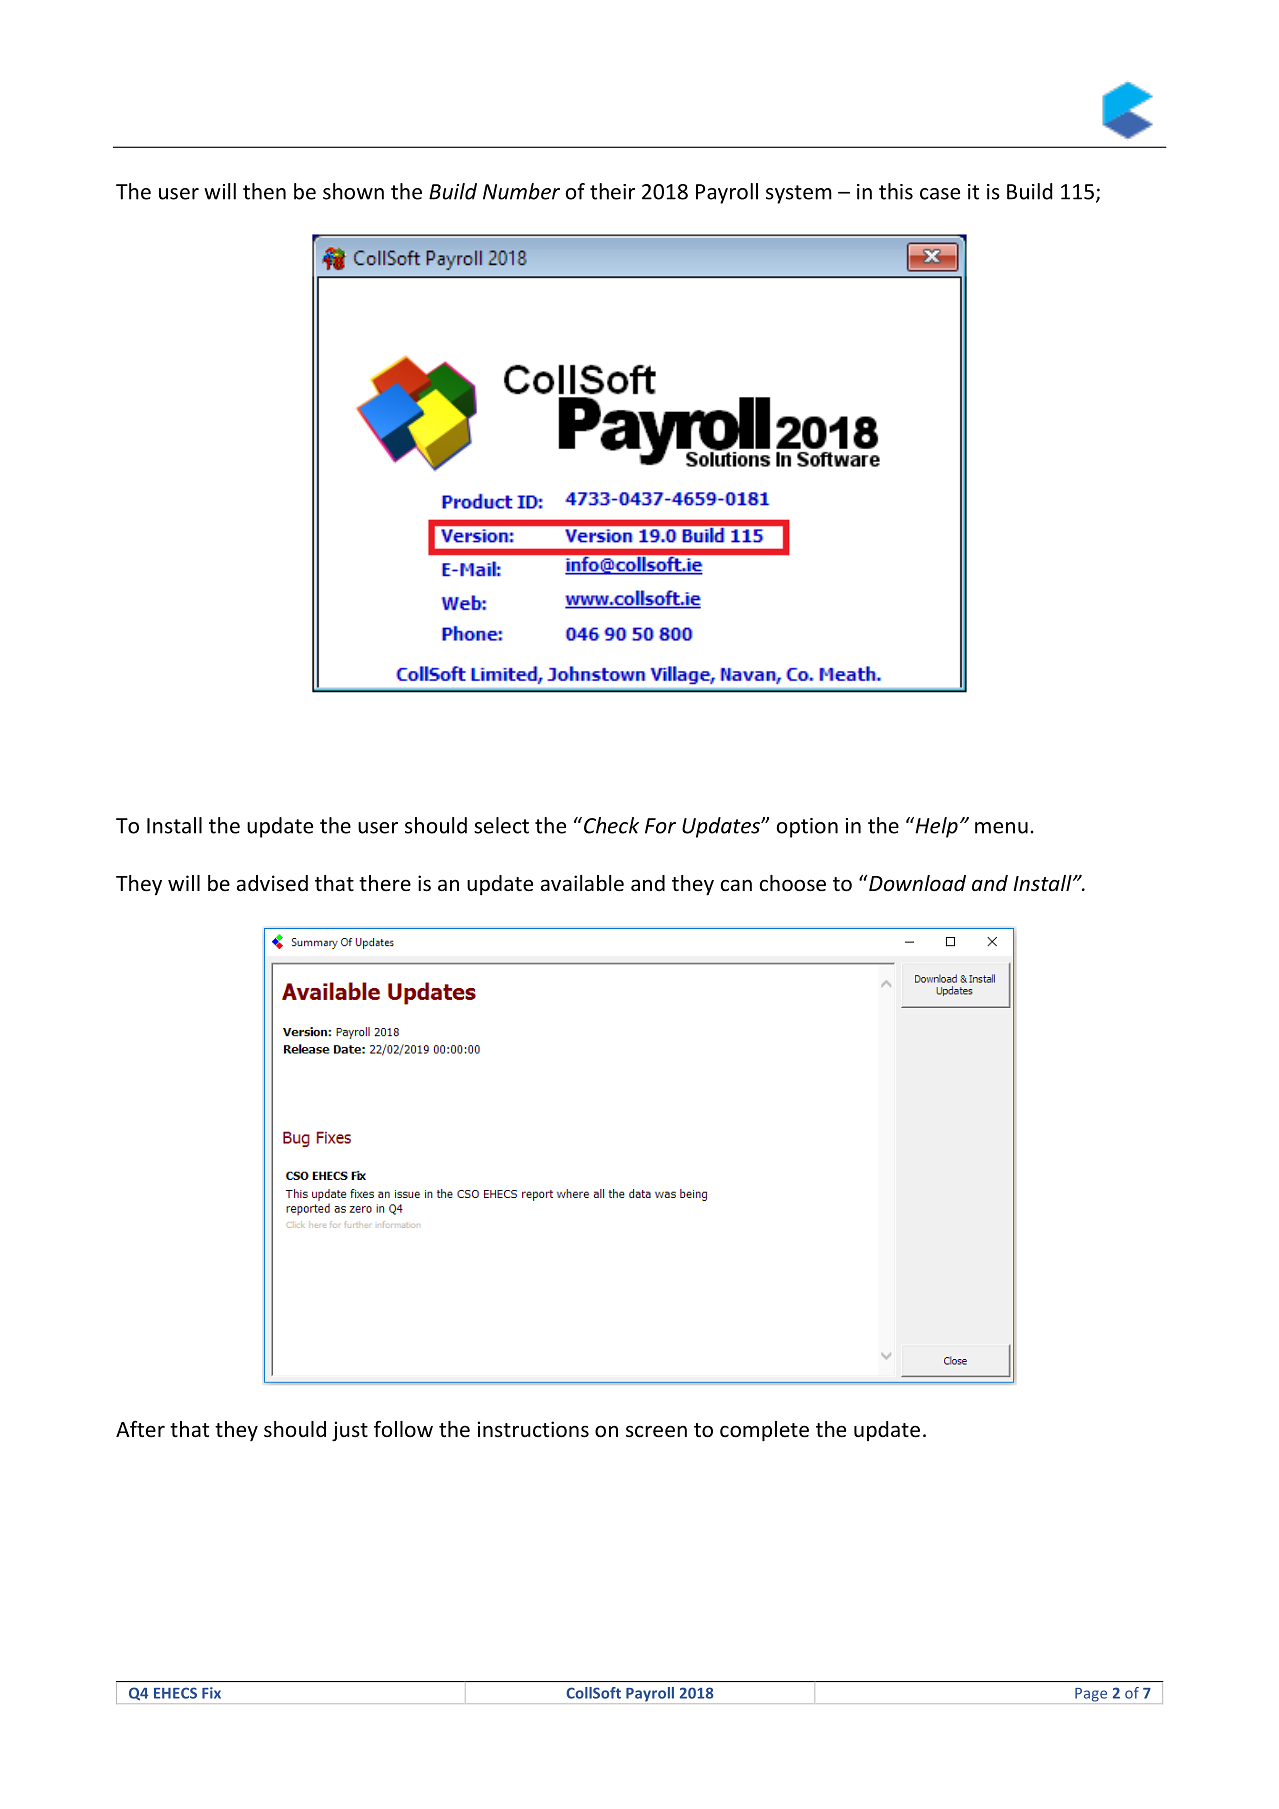 Image resolution: width=1279 pixels, height=1809 pixels. What do you see at coordinates (1091, 1695) in the screenshot?
I see `Page` at bounding box center [1091, 1695].
